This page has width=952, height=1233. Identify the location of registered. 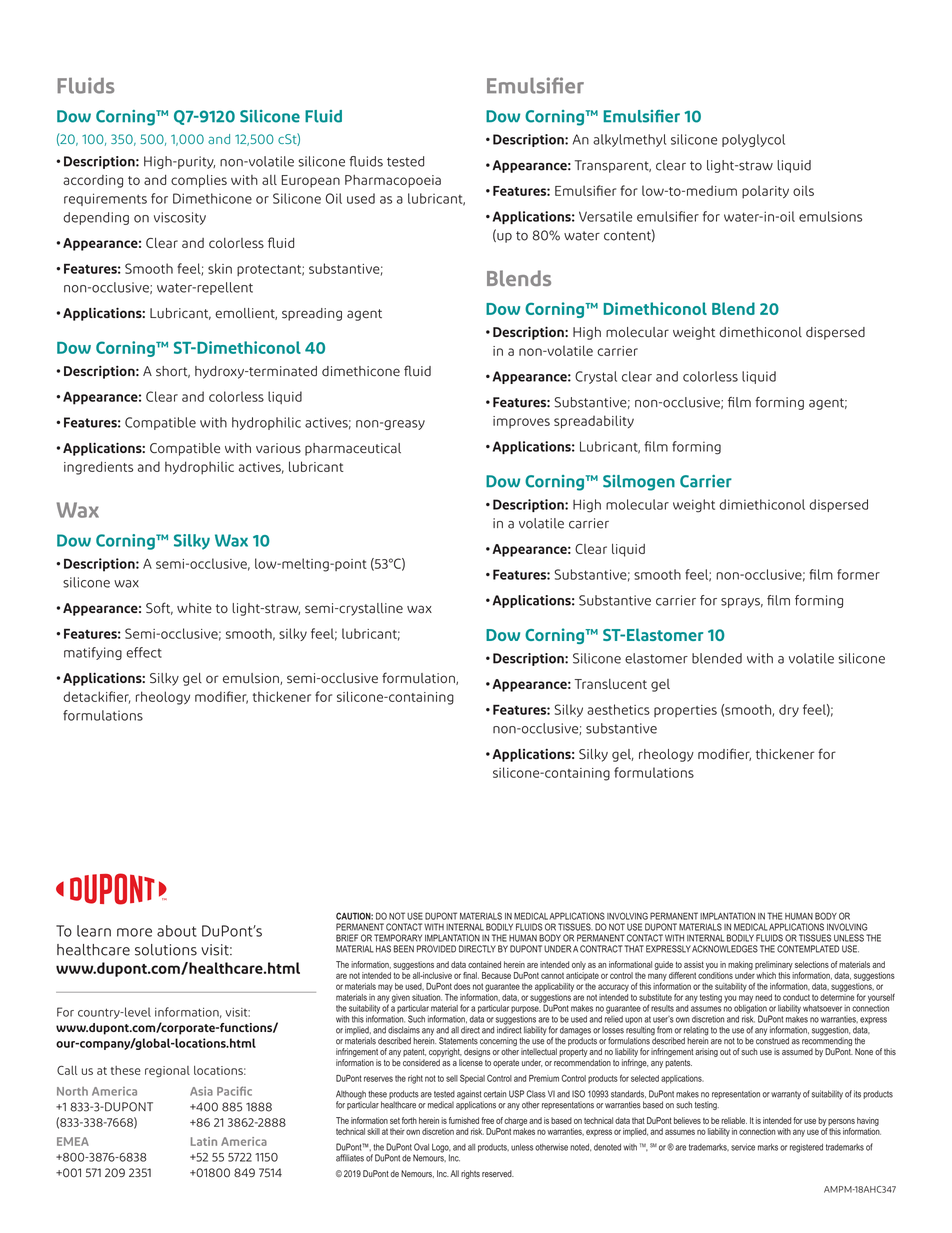
(806, 1148).
